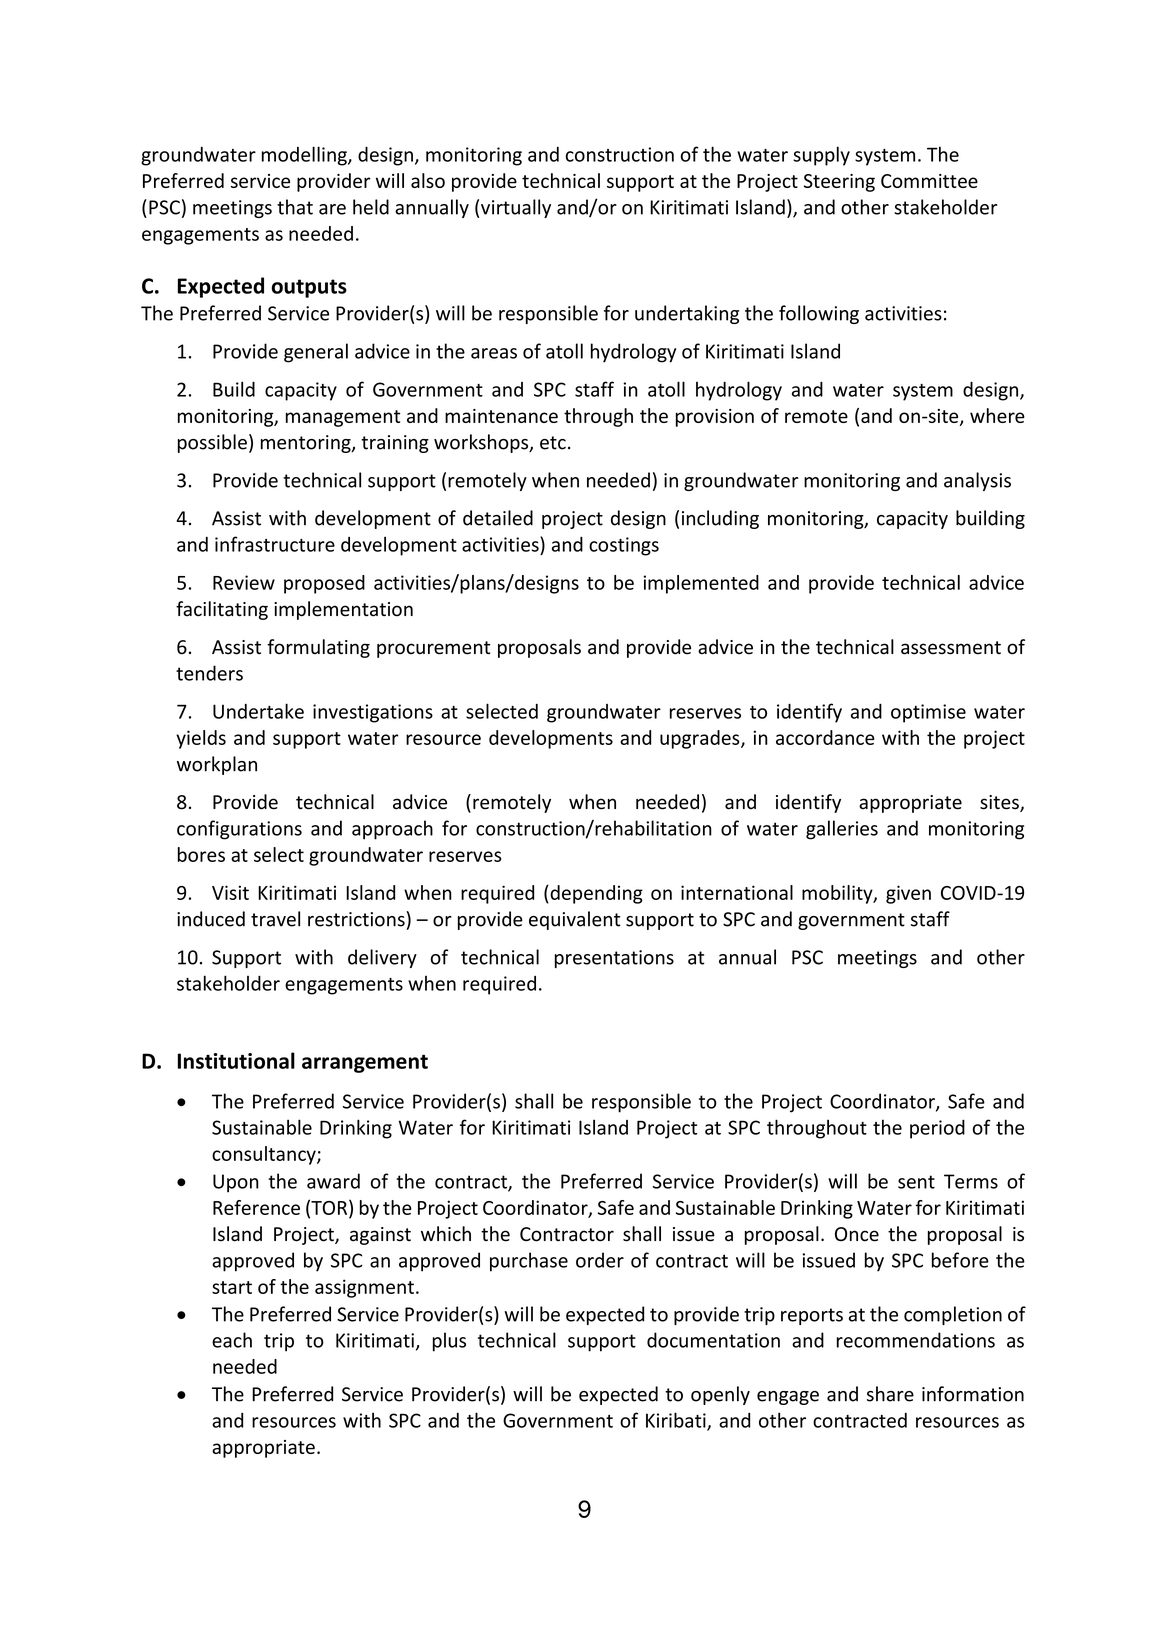  Describe the element at coordinates (307, 444) in the screenshot. I see `mentoring` at that location.
